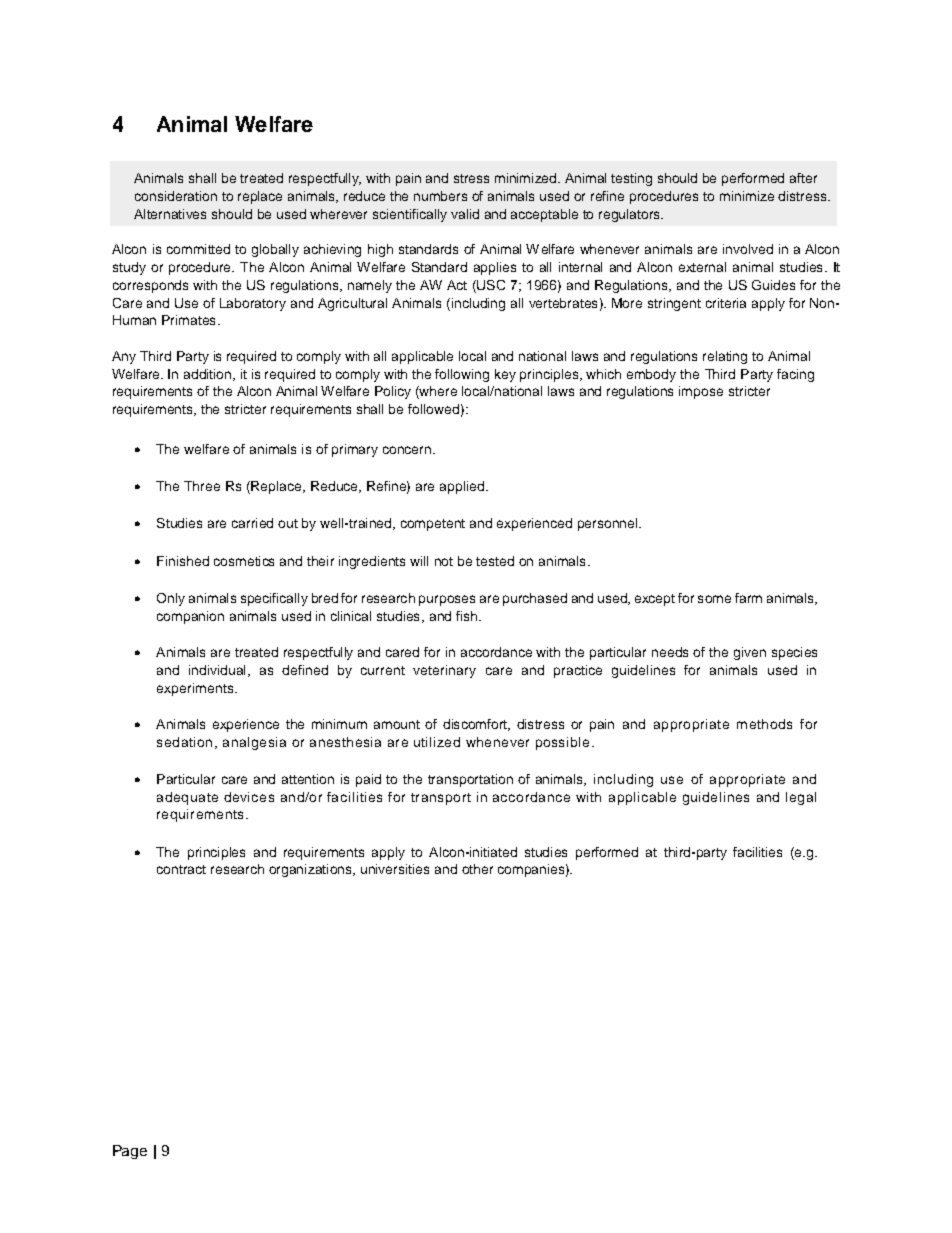 Image resolution: width=952 pixels, height=1233 pixels. What do you see at coordinates (801, 798) in the screenshot?
I see `legal` at bounding box center [801, 798].
